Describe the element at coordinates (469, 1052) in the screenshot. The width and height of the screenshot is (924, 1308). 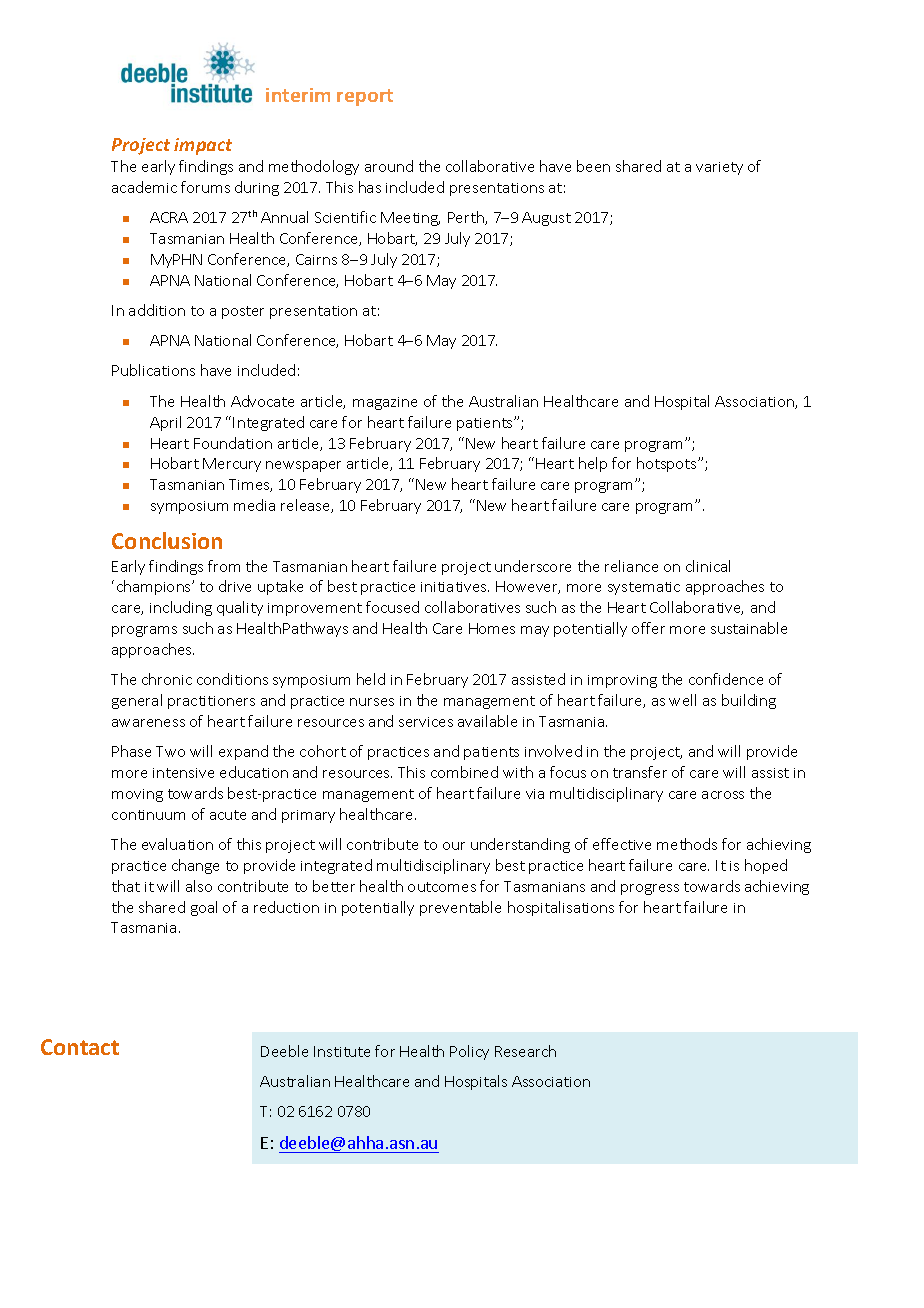
I see `Policy` at that location.
